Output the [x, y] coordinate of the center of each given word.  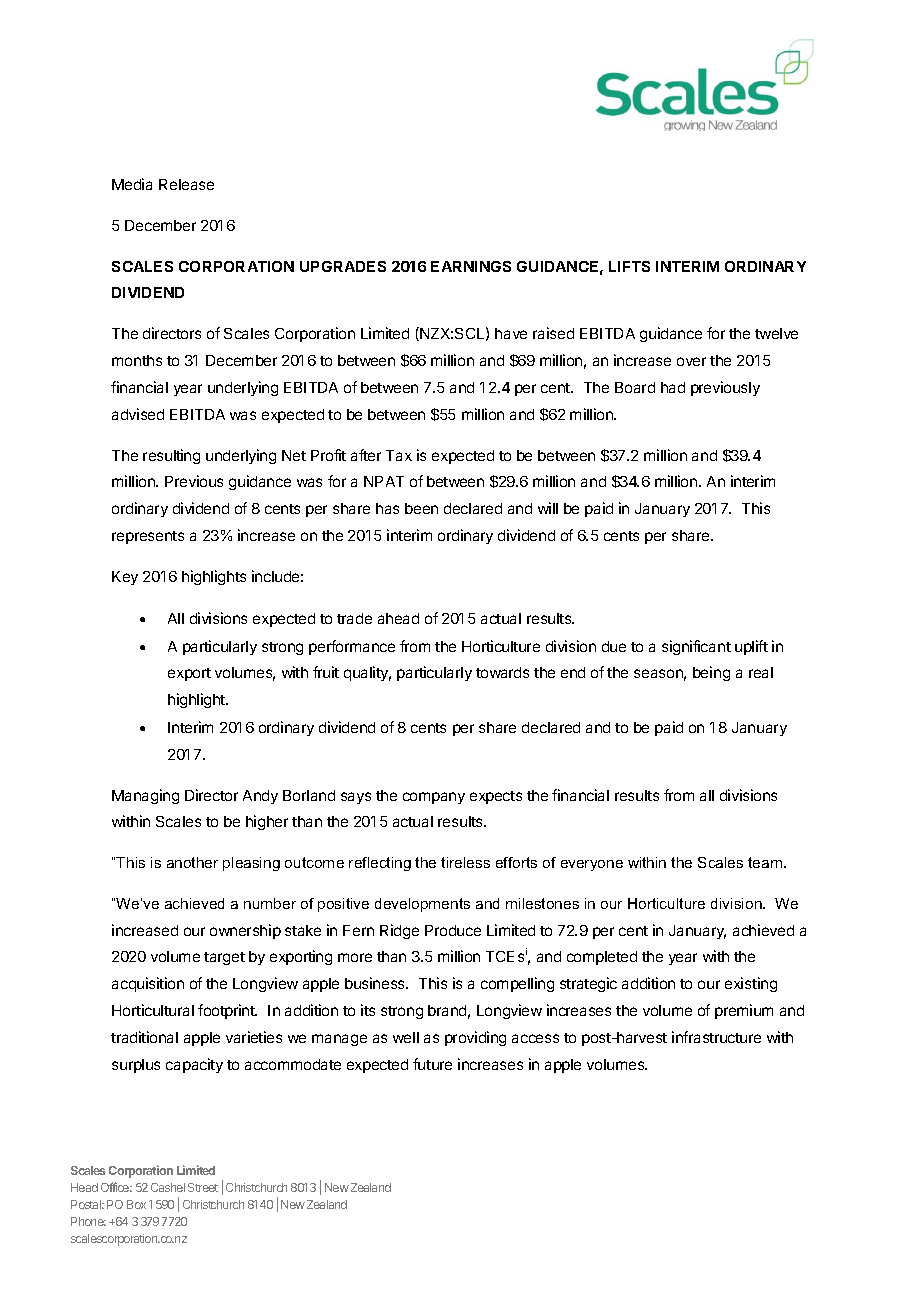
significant [696, 647]
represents [148, 537]
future [432, 1064]
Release [186, 184]
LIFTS [629, 266]
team [765, 862]
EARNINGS [471, 266]
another [192, 862]
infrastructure [716, 1037]
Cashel [168, 1187]
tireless [465, 862]
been [421, 508]
